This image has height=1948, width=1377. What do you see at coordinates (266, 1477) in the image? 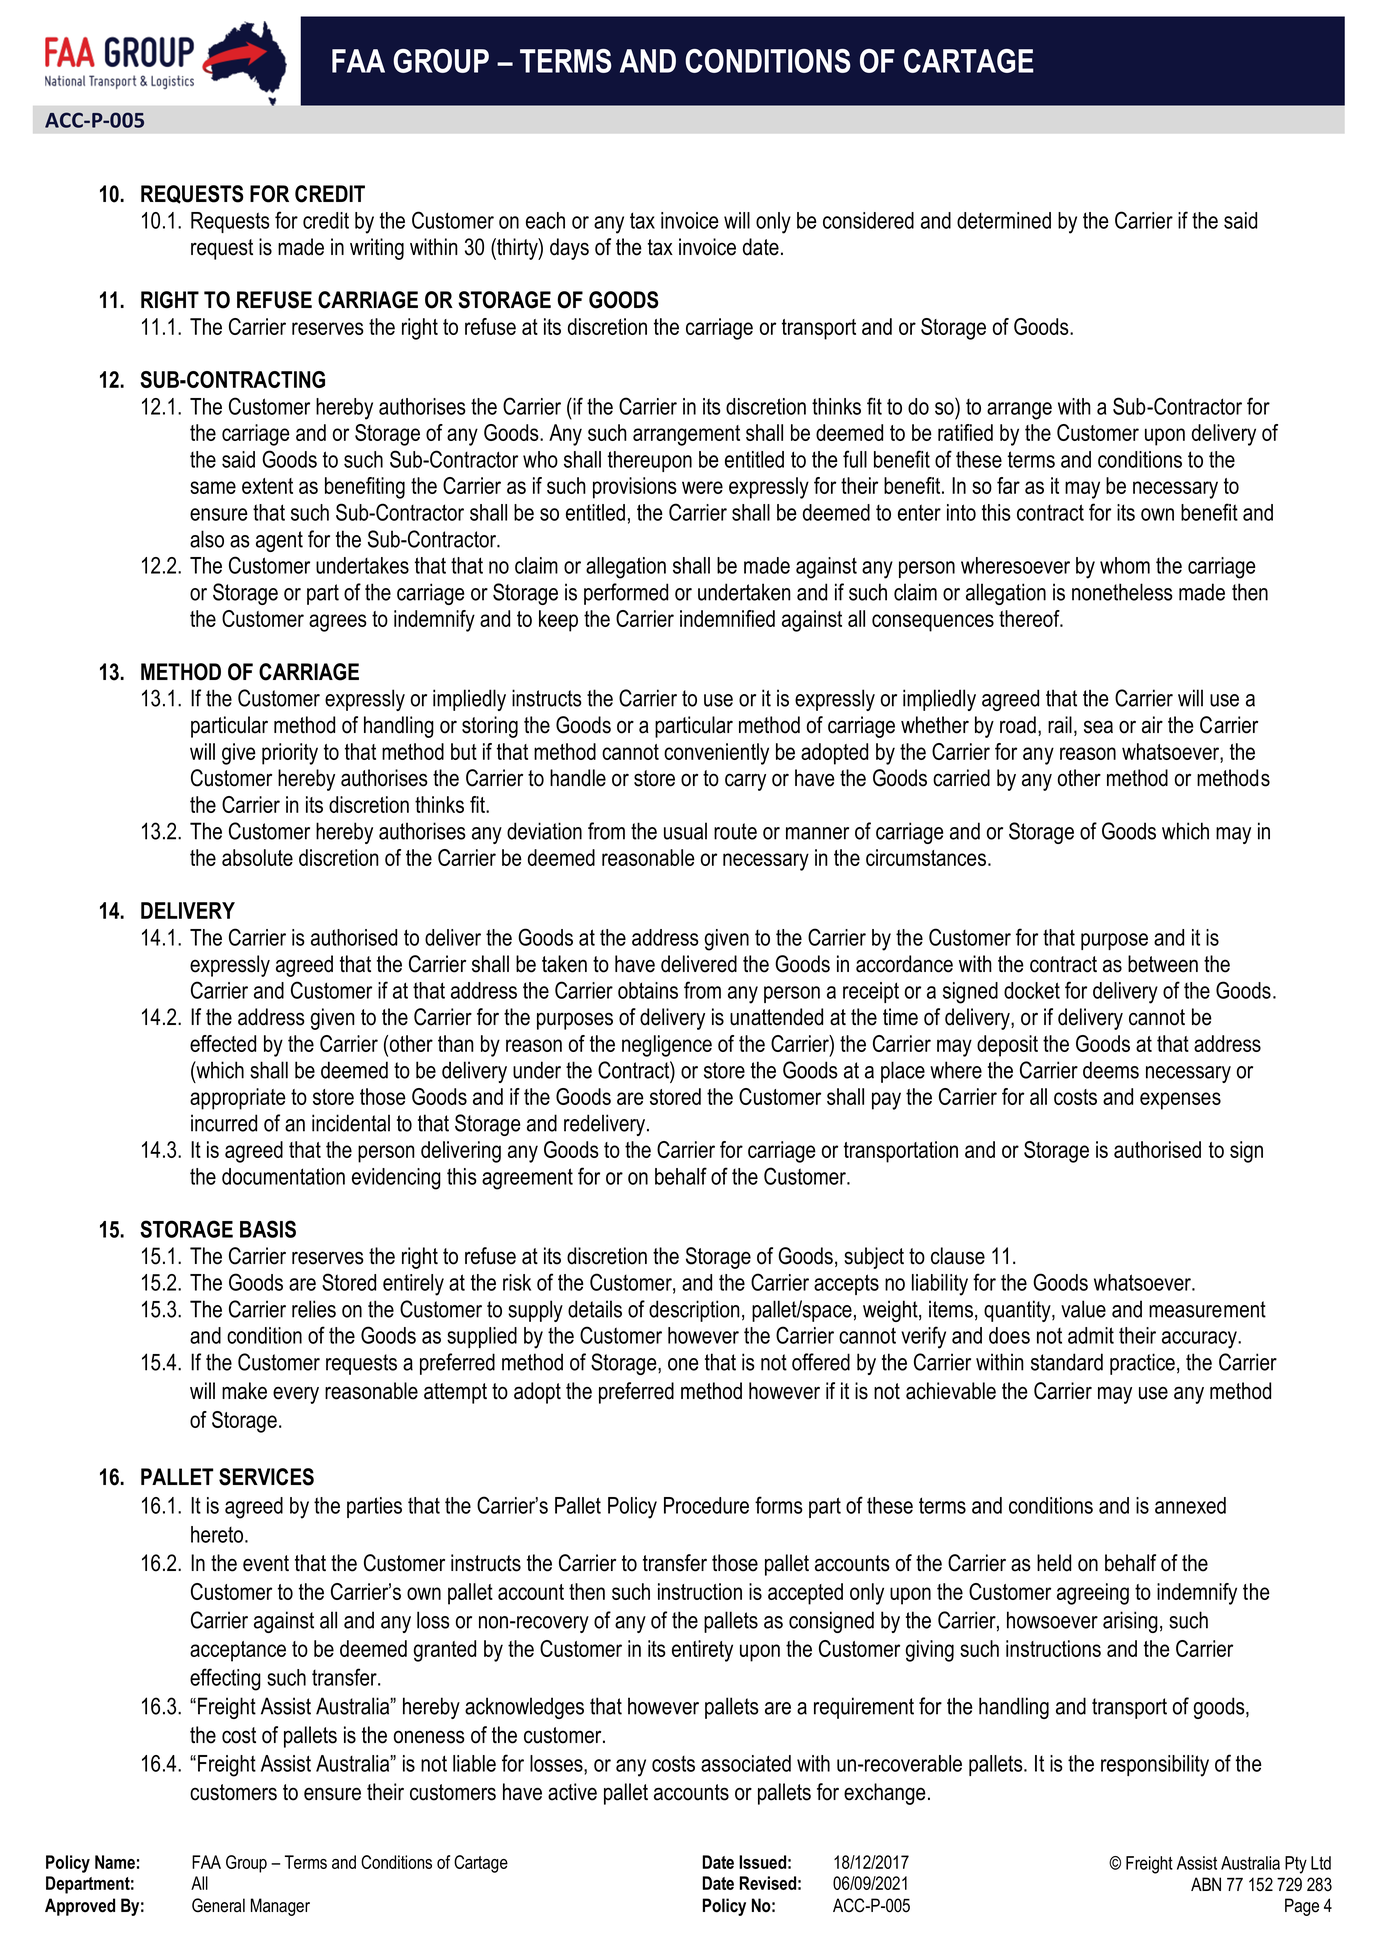
I see `SERVICES` at bounding box center [266, 1477].
